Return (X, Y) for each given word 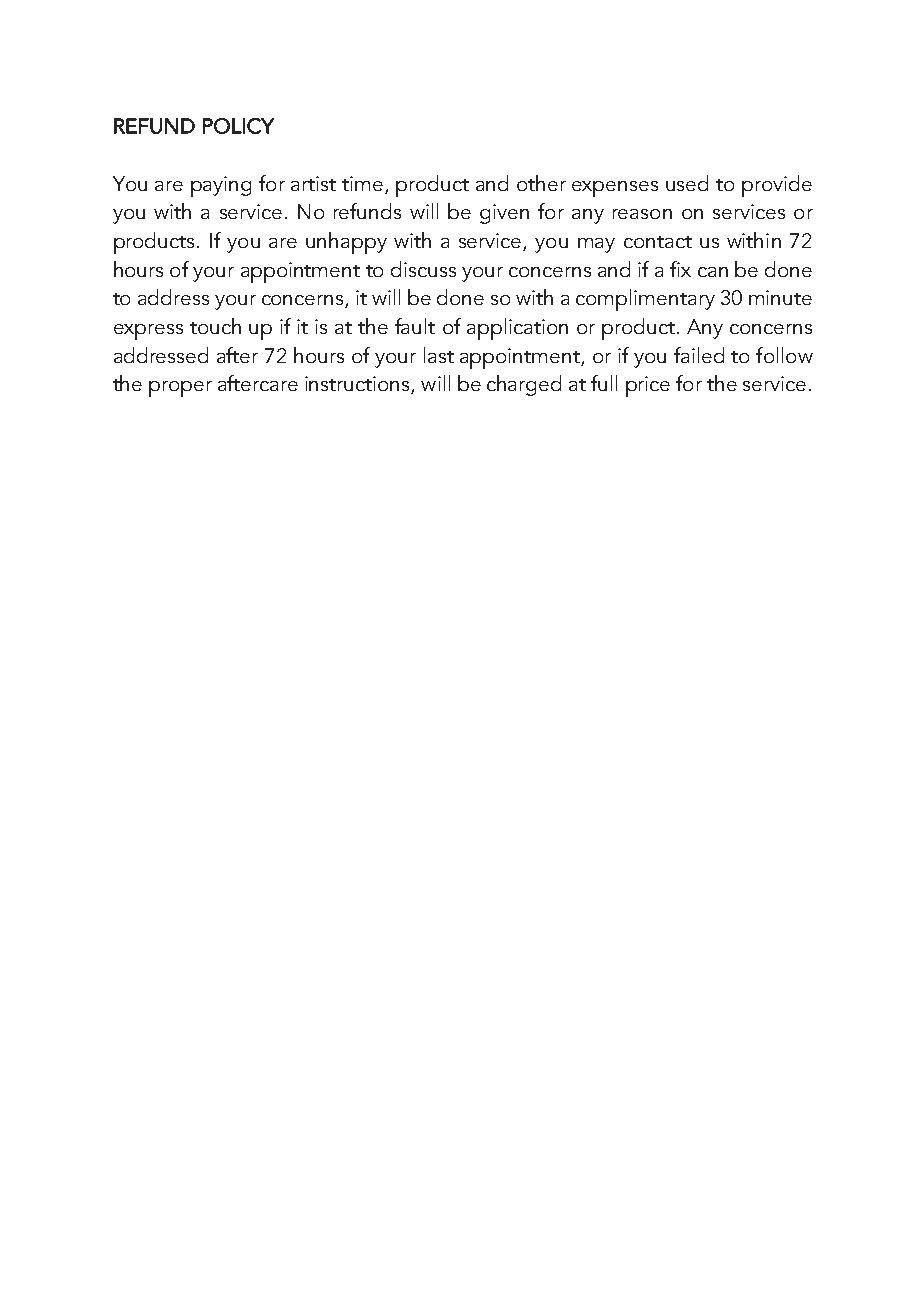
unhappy (346, 243)
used (687, 183)
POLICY (238, 126)
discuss (423, 269)
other (541, 183)
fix (680, 269)
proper (180, 389)
